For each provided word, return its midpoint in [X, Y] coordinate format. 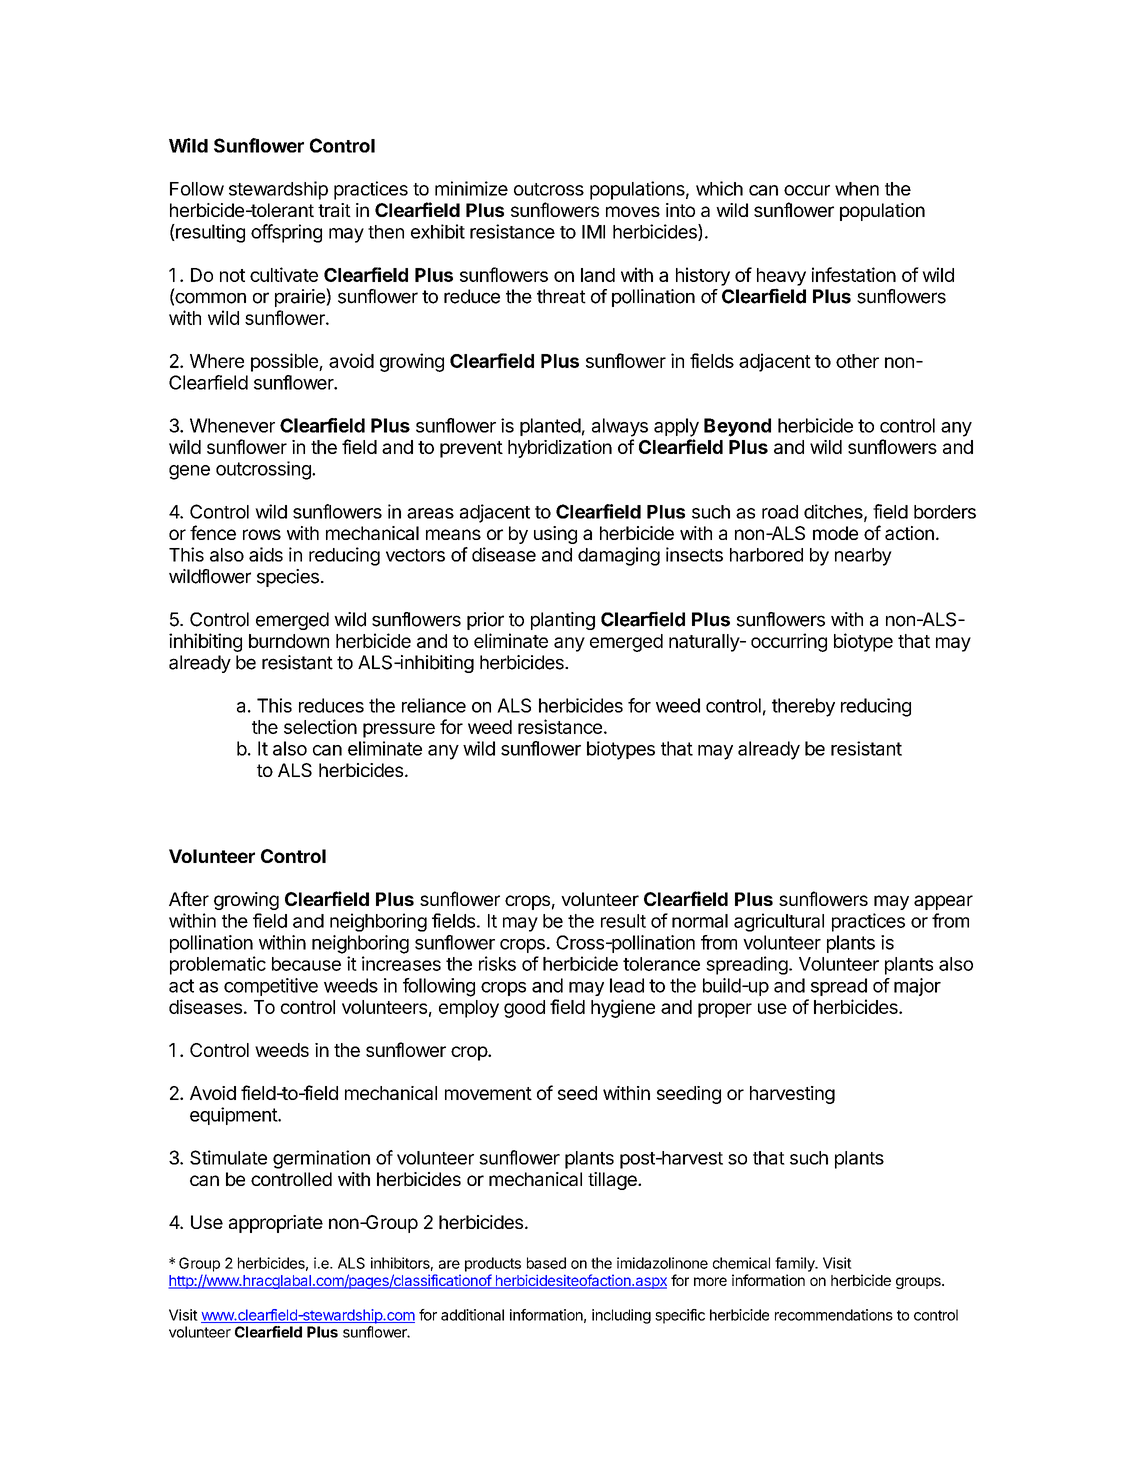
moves [633, 211]
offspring [286, 233]
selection [320, 726]
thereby [803, 707]
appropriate [276, 1224]
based [546, 1263]
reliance [434, 705]
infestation [854, 274]
